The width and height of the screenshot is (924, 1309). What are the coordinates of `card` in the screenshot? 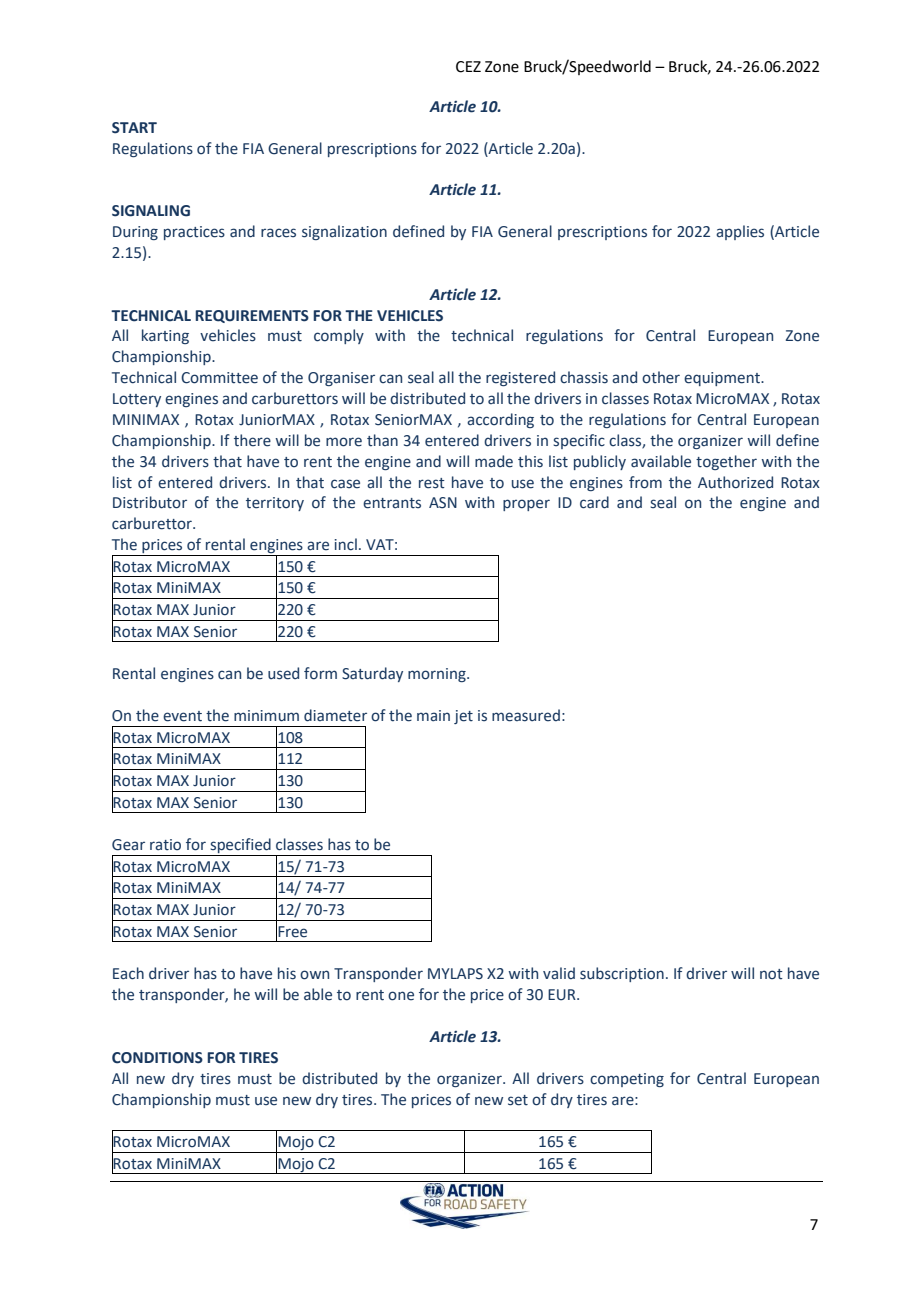 It's located at (594, 502).
